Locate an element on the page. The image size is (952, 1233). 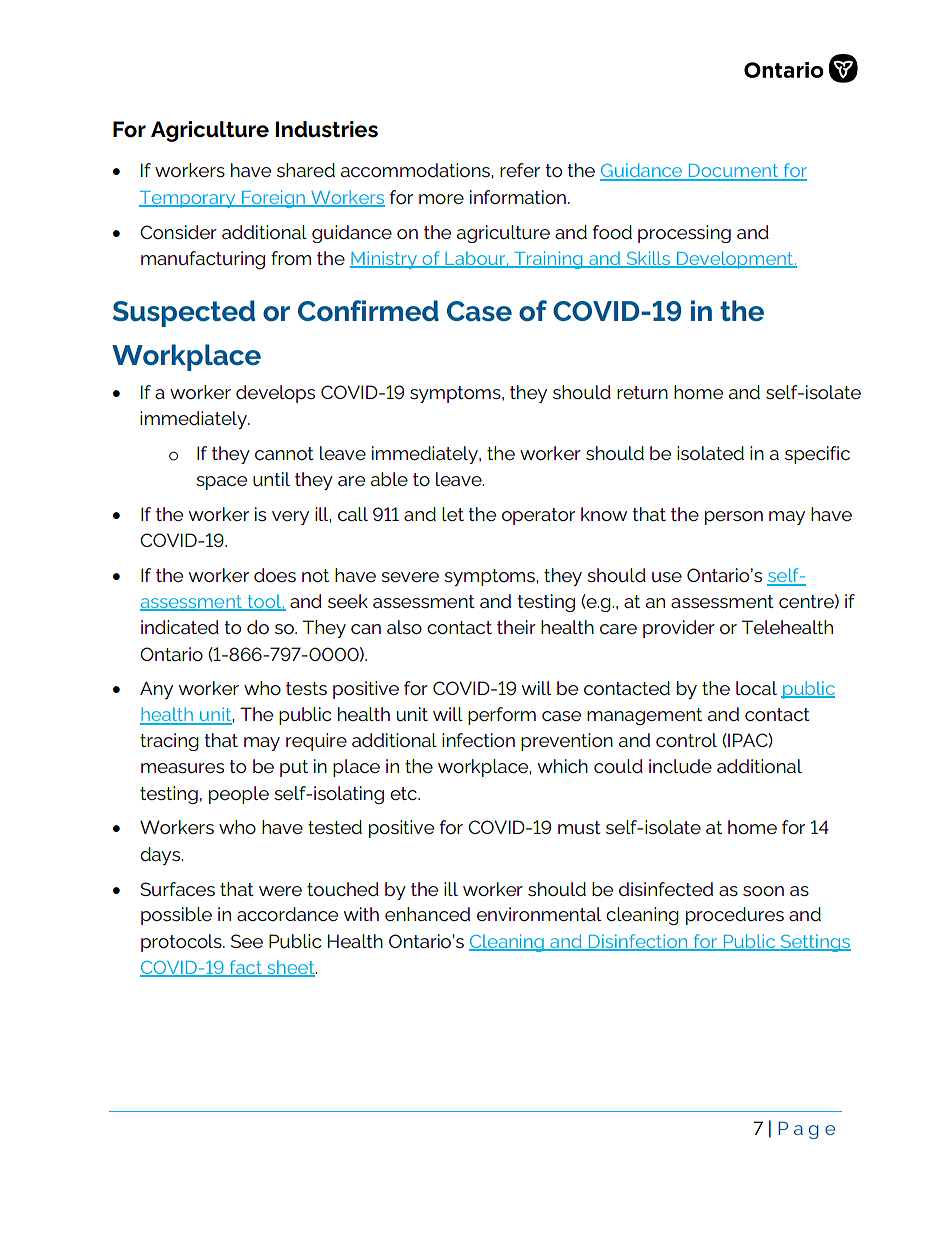
indicated is located at coordinates (180, 627).
